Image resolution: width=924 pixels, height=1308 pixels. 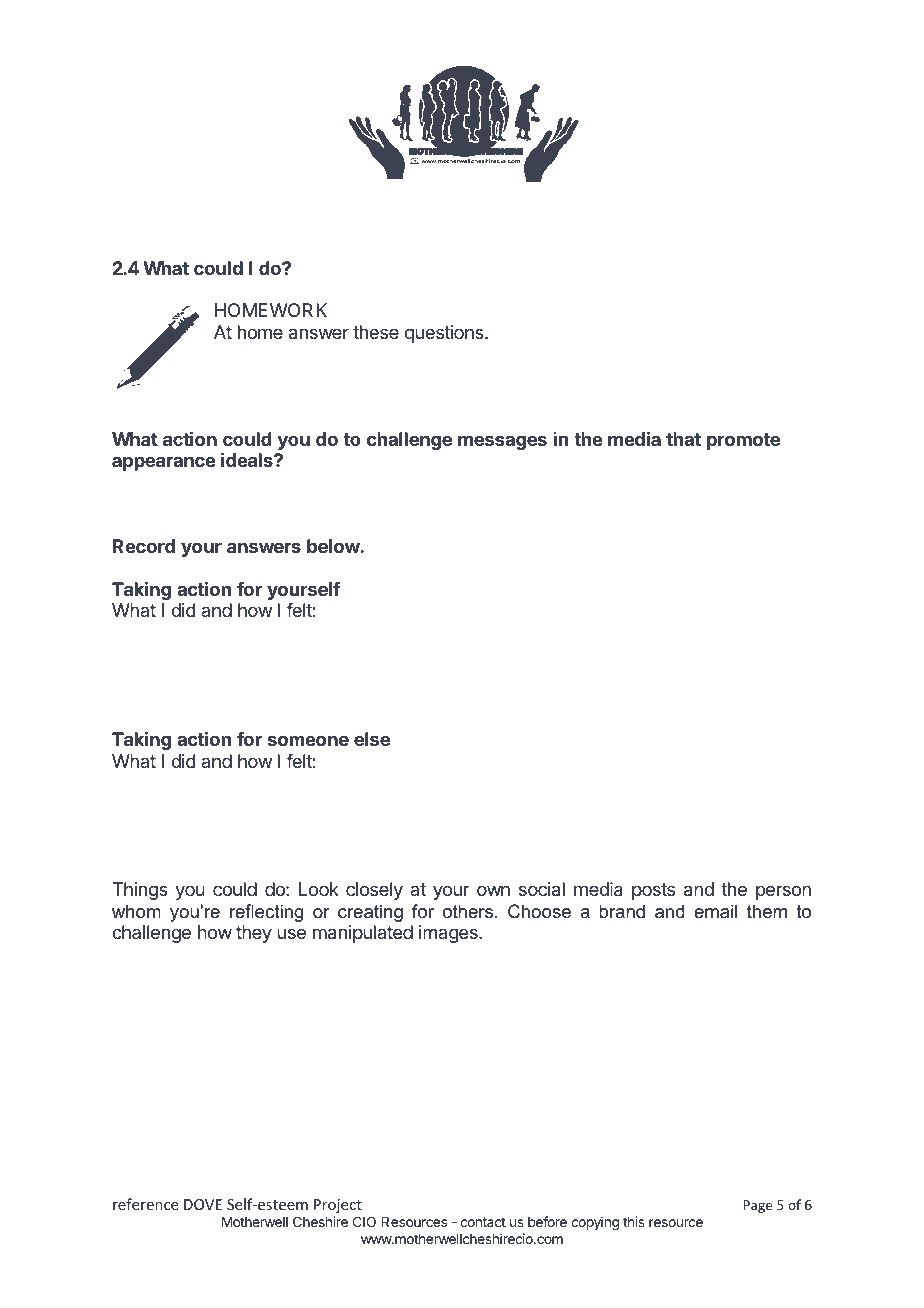 What do you see at coordinates (144, 546) in the page?
I see `Record` at bounding box center [144, 546].
